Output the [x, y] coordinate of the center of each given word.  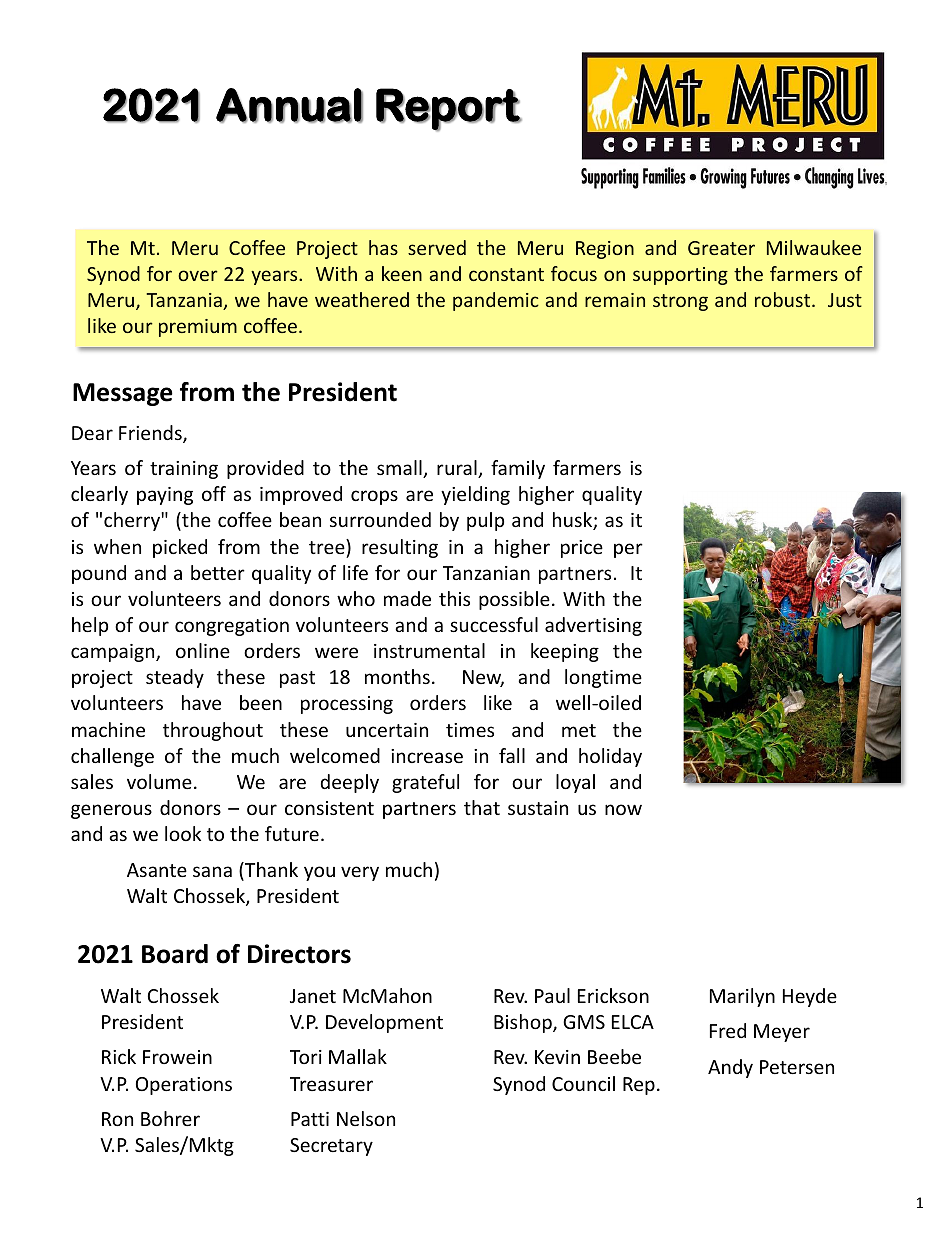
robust [784, 299]
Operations [184, 1086]
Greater [721, 248]
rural [458, 469]
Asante [157, 870]
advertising [593, 626]
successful [494, 624]
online [203, 650]
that [482, 807]
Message [123, 394]
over [198, 275]
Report [449, 110]
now [623, 809]
